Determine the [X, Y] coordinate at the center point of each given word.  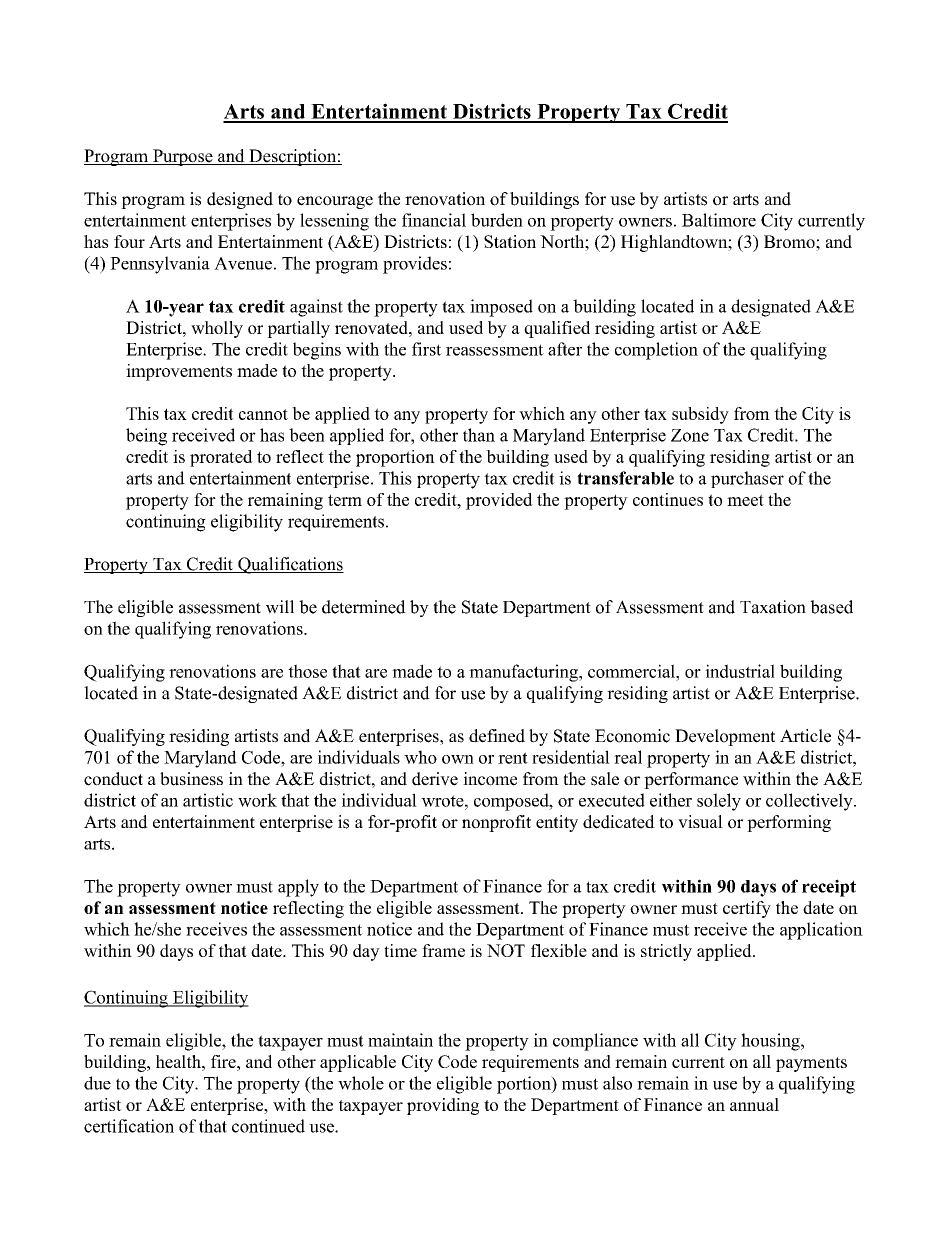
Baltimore [719, 220]
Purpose [183, 157]
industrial [740, 671]
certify [747, 909]
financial [434, 220]
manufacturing [524, 673]
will [280, 607]
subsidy [700, 415]
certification [129, 1126]
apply [298, 888]
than [479, 435]
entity [557, 823]
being [146, 437]
